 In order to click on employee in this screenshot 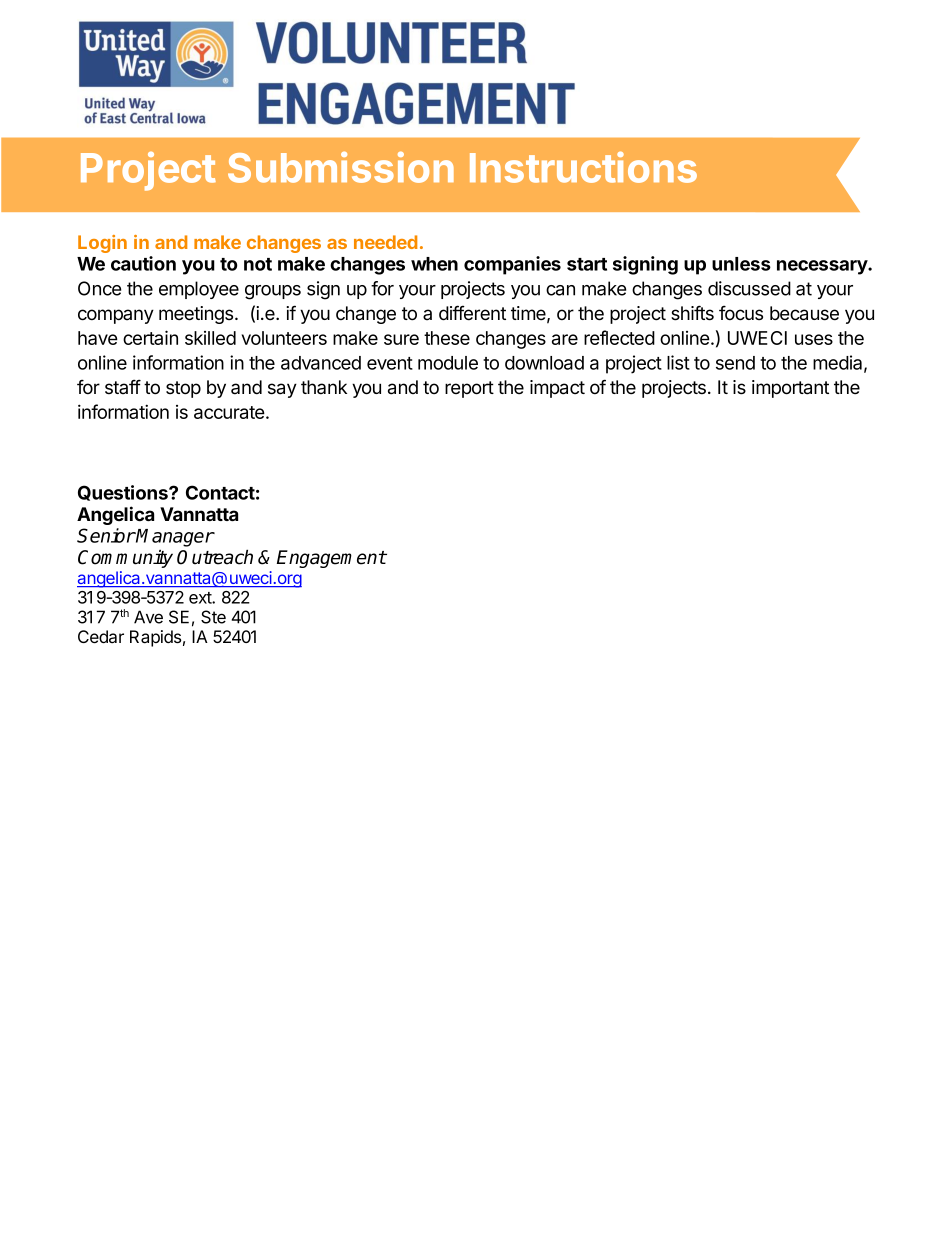, I will do `click(199, 290)`.
